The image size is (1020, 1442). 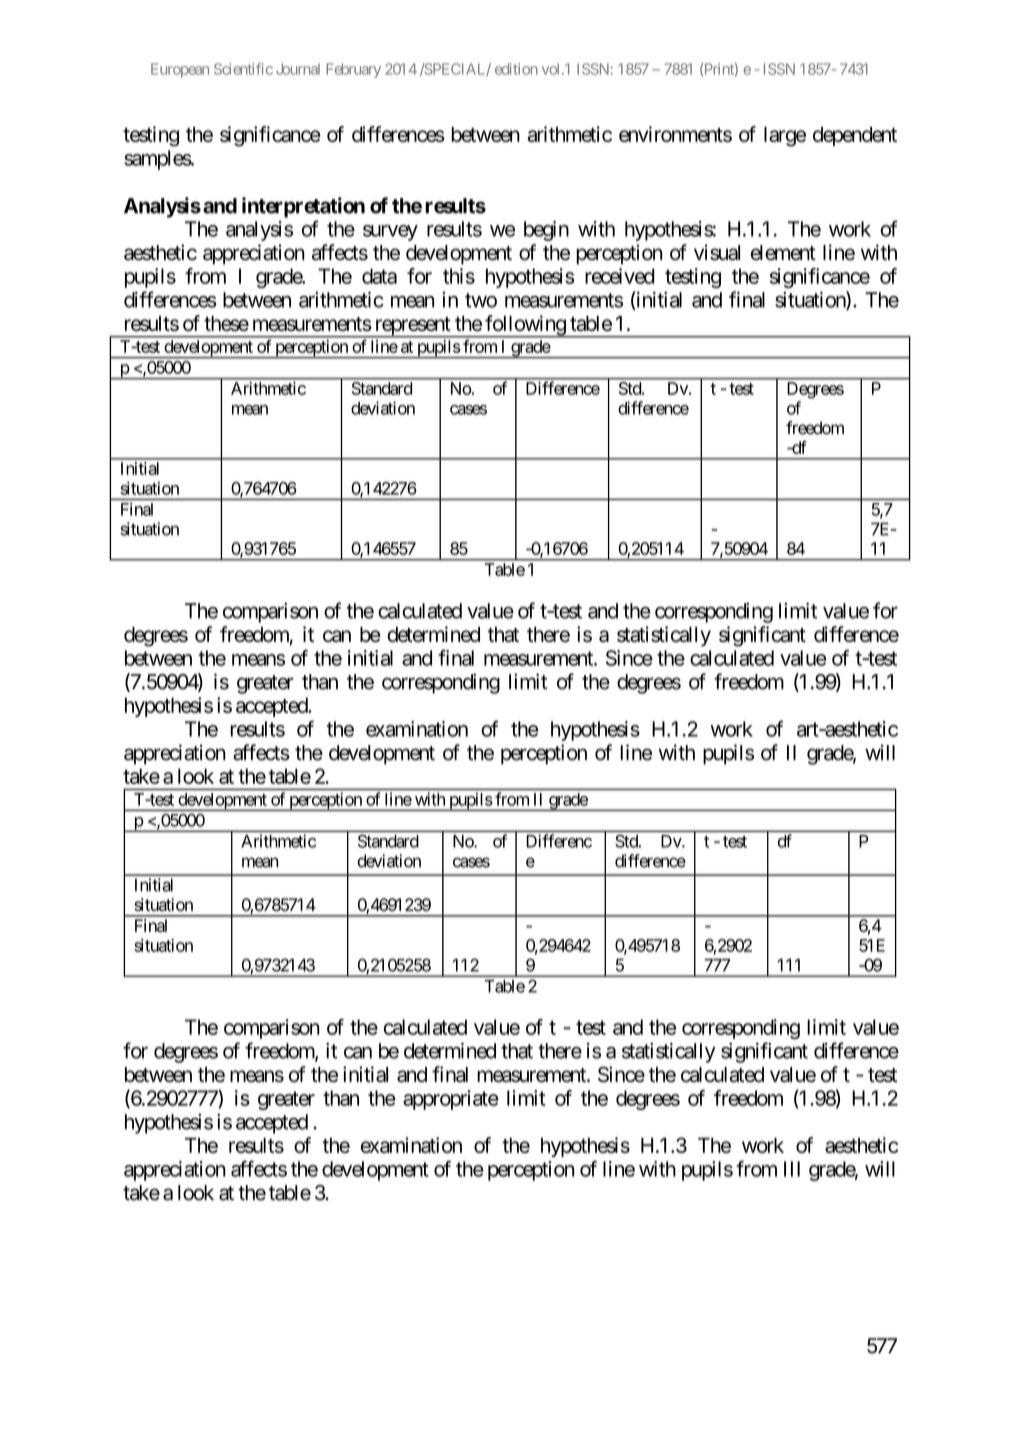 I want to click on III, so click(x=792, y=1169).
